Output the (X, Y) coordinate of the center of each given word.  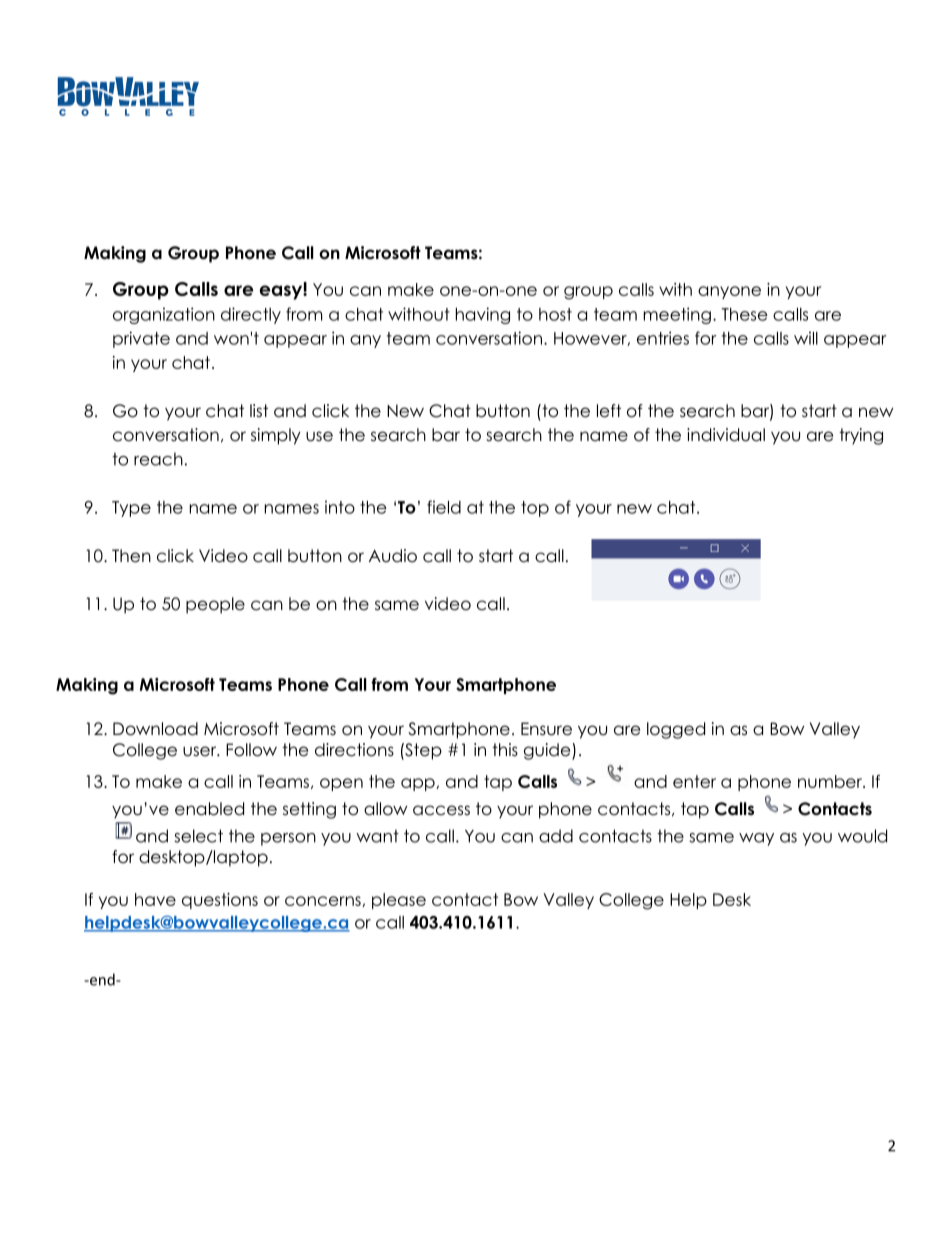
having (483, 315)
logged (676, 730)
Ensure (546, 729)
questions (220, 901)
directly (251, 315)
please (399, 901)
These (745, 314)
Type (131, 509)
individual (726, 435)
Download (155, 729)
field (444, 507)
